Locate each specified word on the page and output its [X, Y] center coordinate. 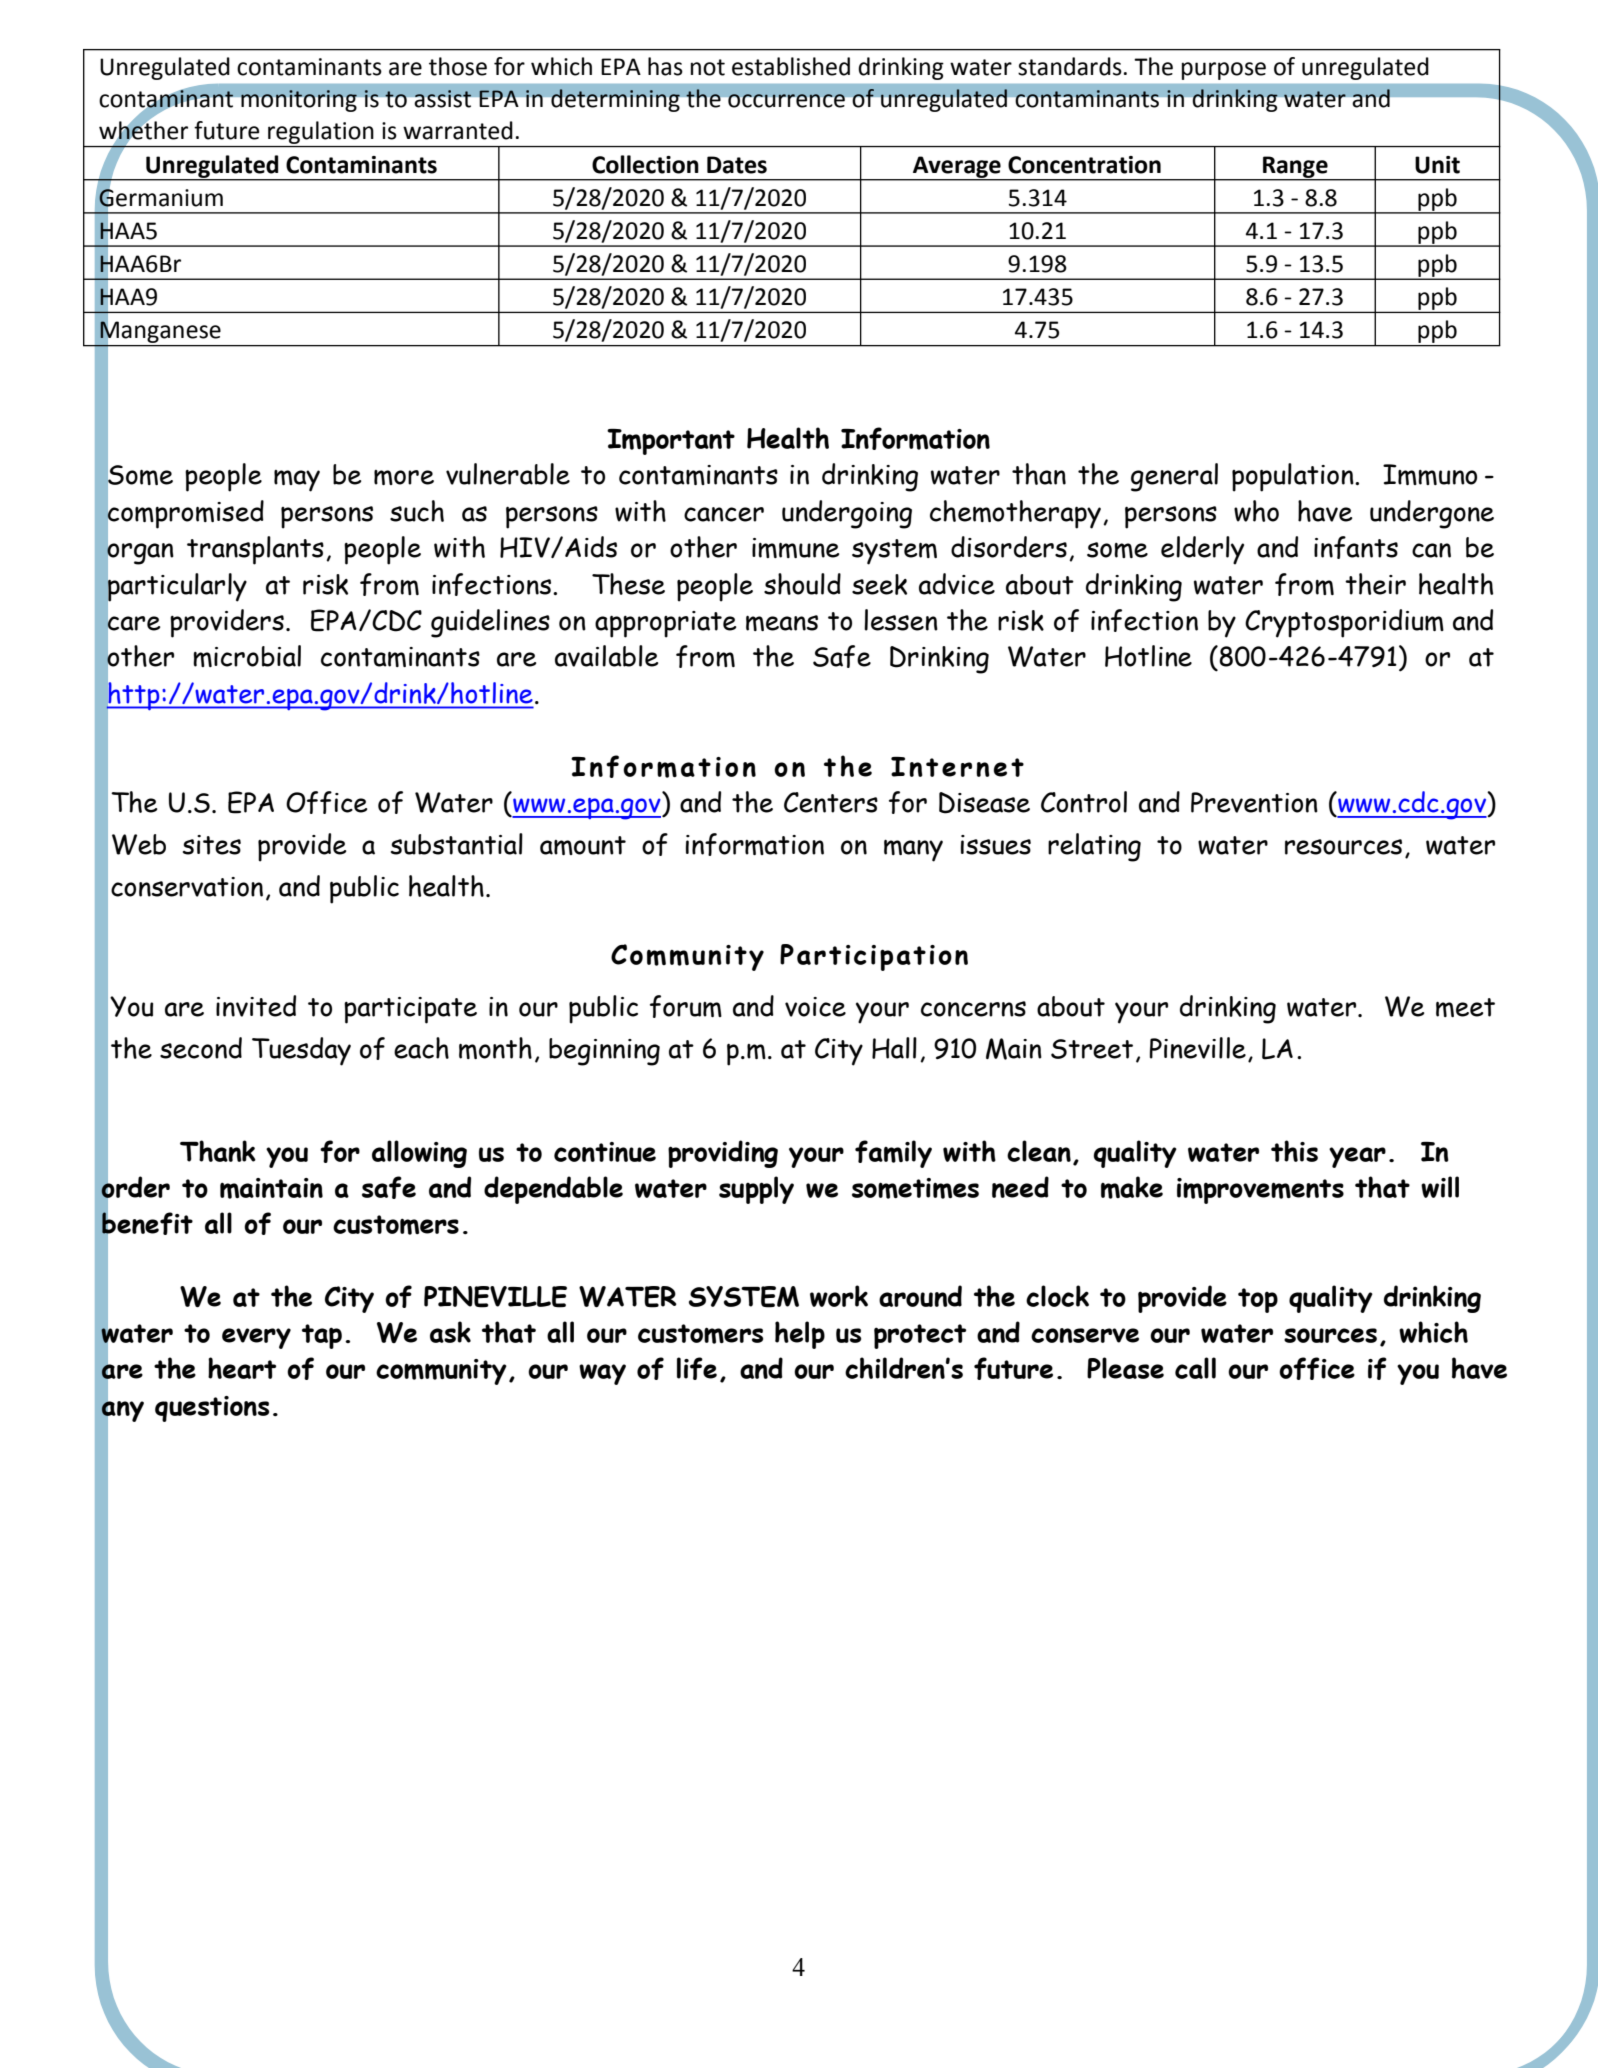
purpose [1224, 71]
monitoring [299, 101]
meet [1465, 1007]
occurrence [786, 101]
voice [815, 1007]
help [800, 1335]
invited [256, 1006]
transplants [255, 550]
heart [242, 1368]
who [1256, 511]
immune [795, 548]
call [1195, 1368]
